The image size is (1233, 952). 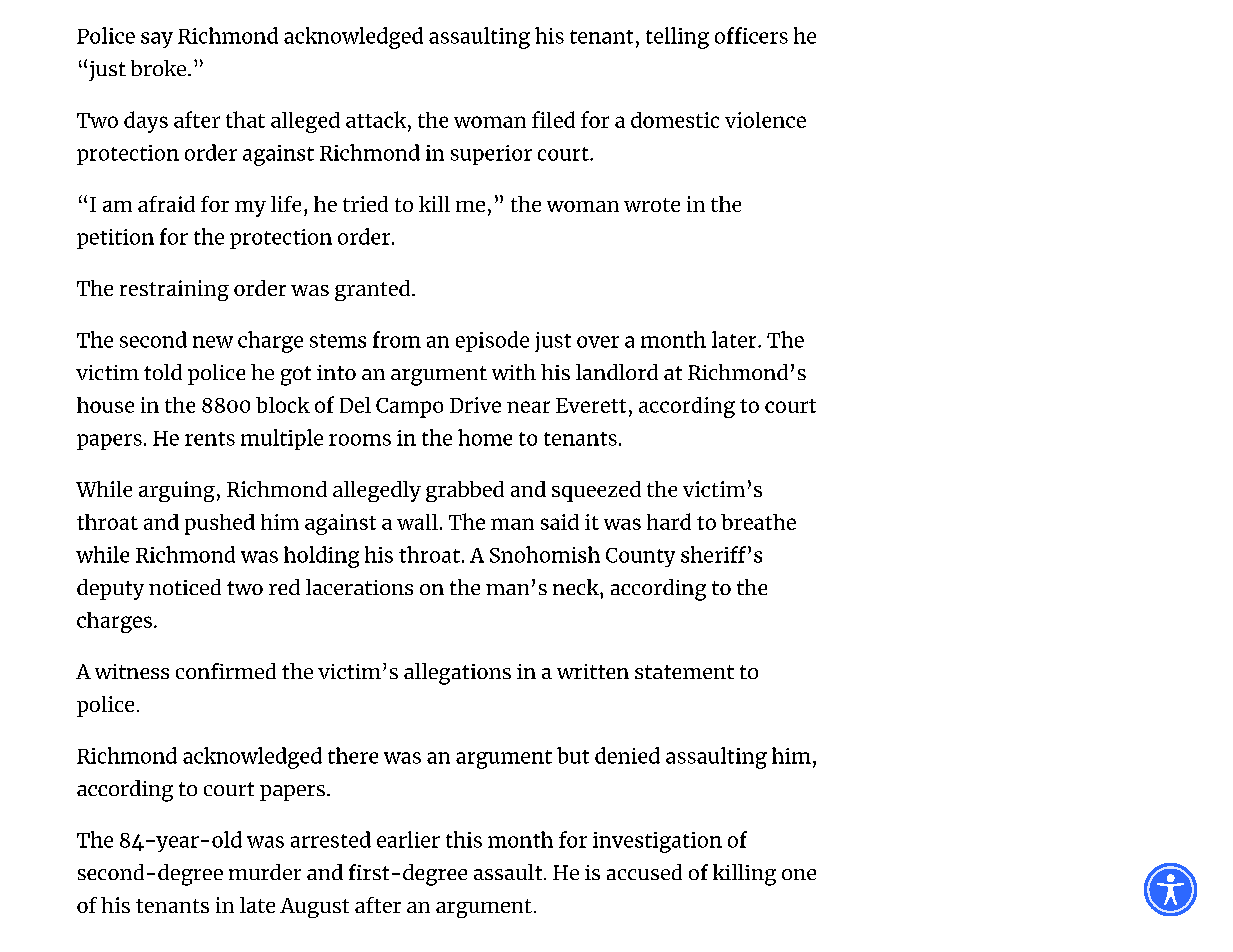 What do you see at coordinates (359, 587) in the image?
I see `lacerations` at bounding box center [359, 587].
